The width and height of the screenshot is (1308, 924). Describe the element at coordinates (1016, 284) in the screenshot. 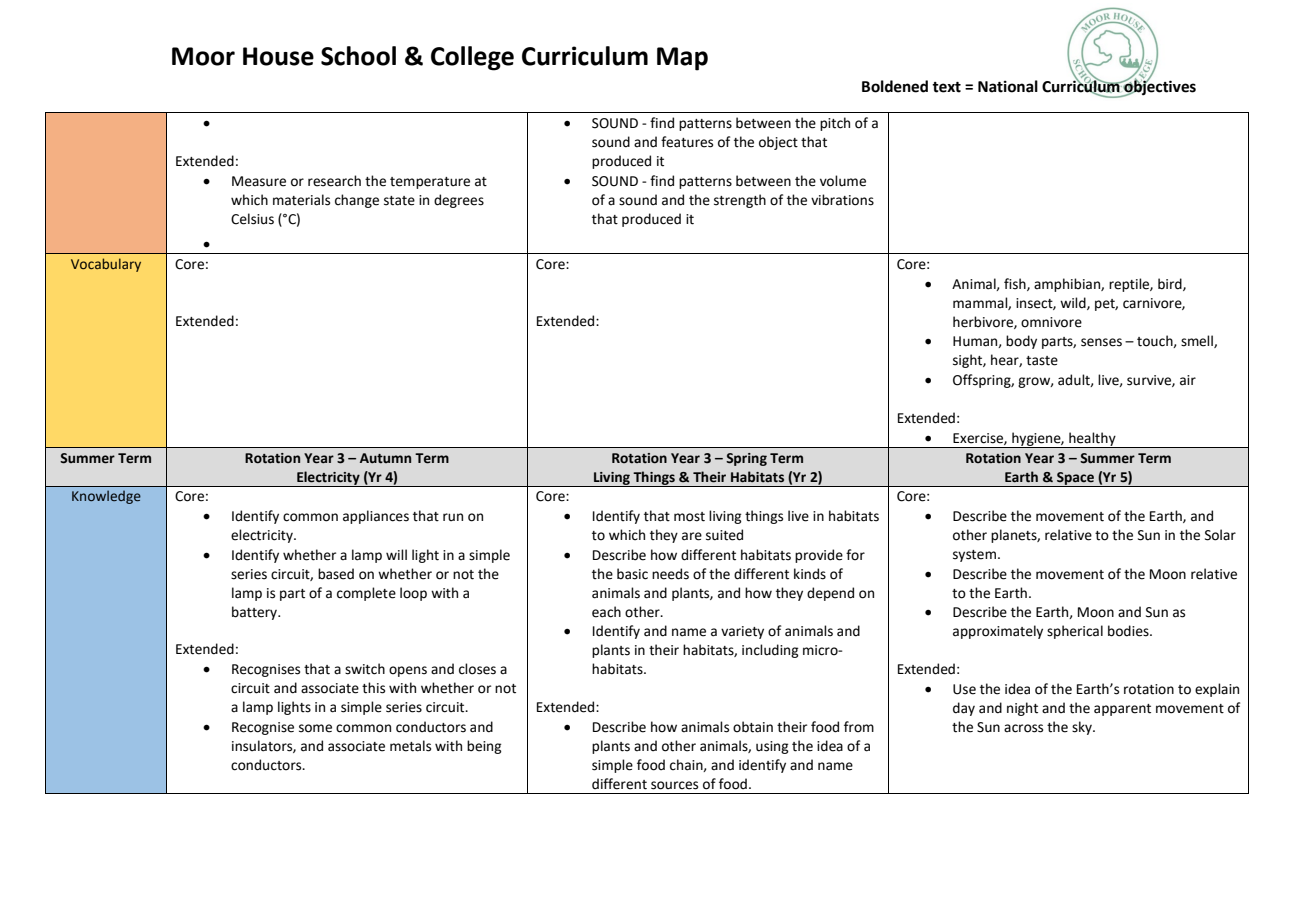

I see `fish` at that location.
